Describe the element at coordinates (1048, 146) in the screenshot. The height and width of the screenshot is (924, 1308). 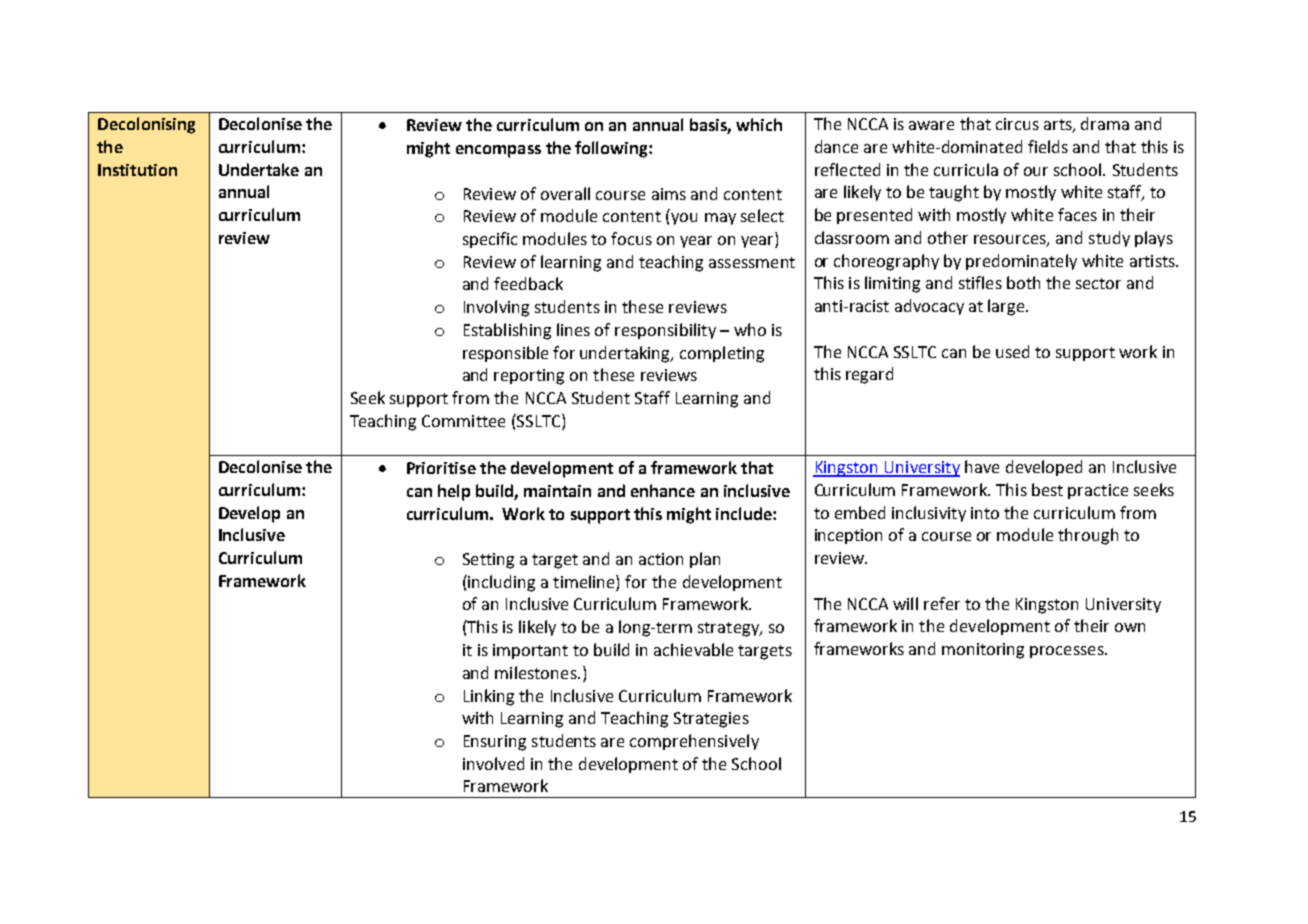
I see `fields` at that location.
